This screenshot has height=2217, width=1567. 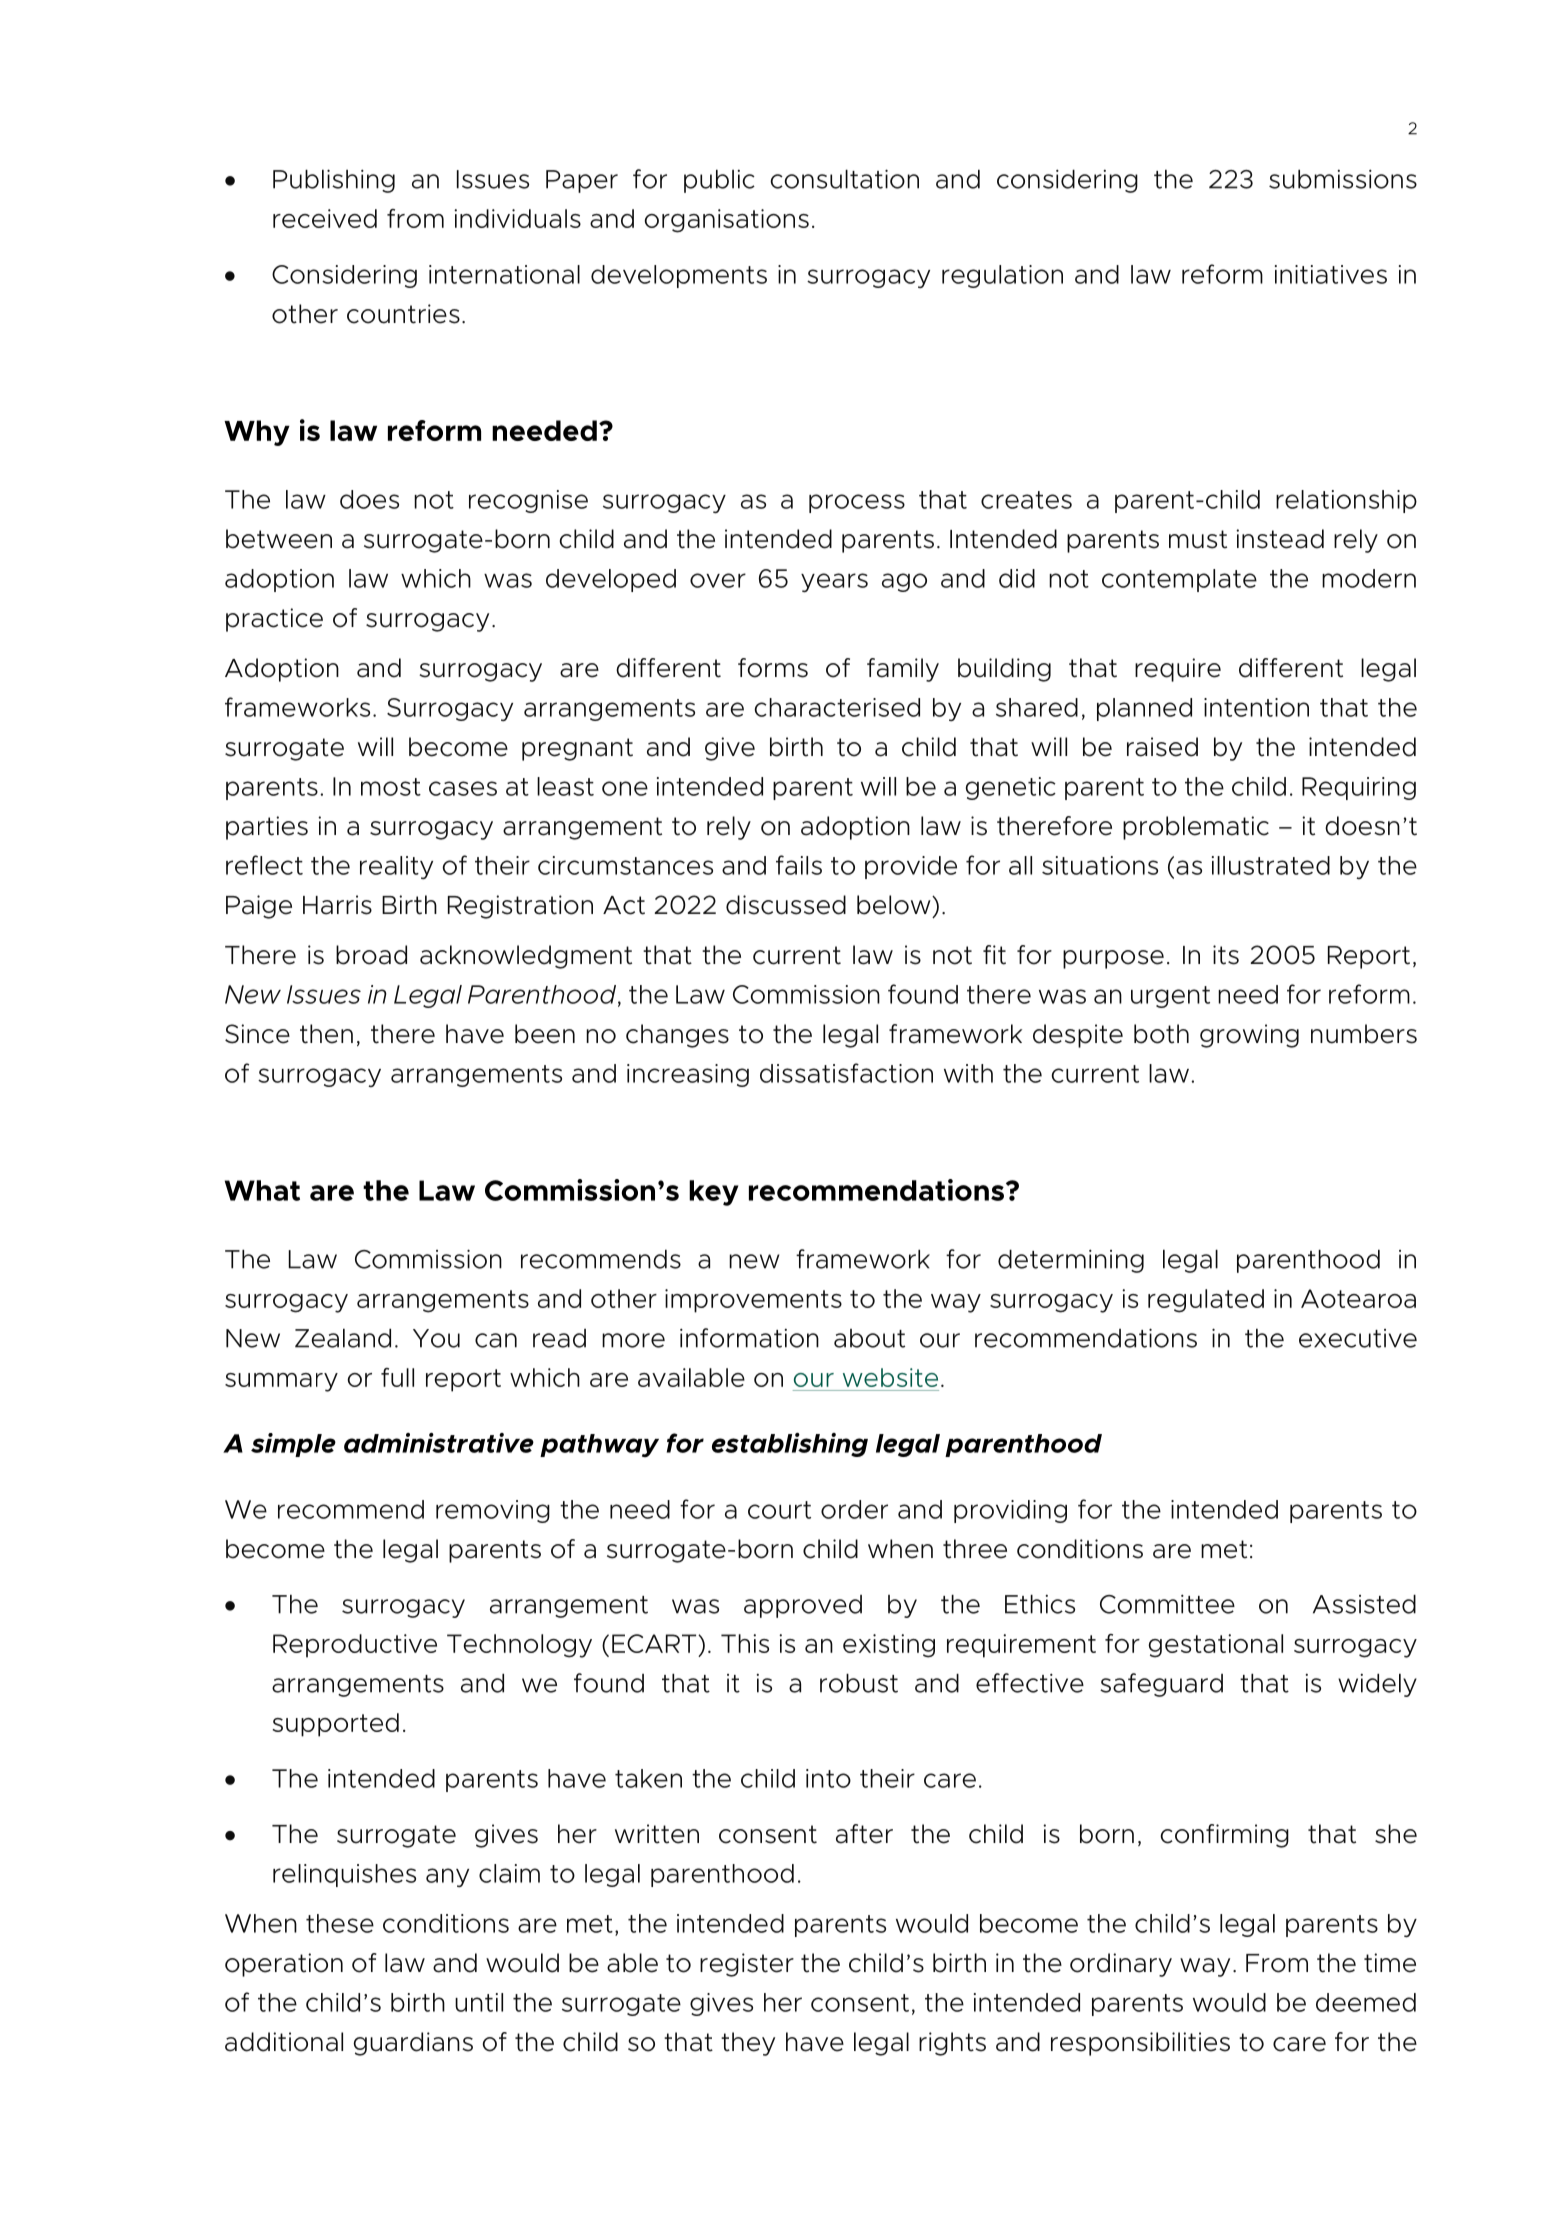 I want to click on practice, so click(x=274, y=620).
